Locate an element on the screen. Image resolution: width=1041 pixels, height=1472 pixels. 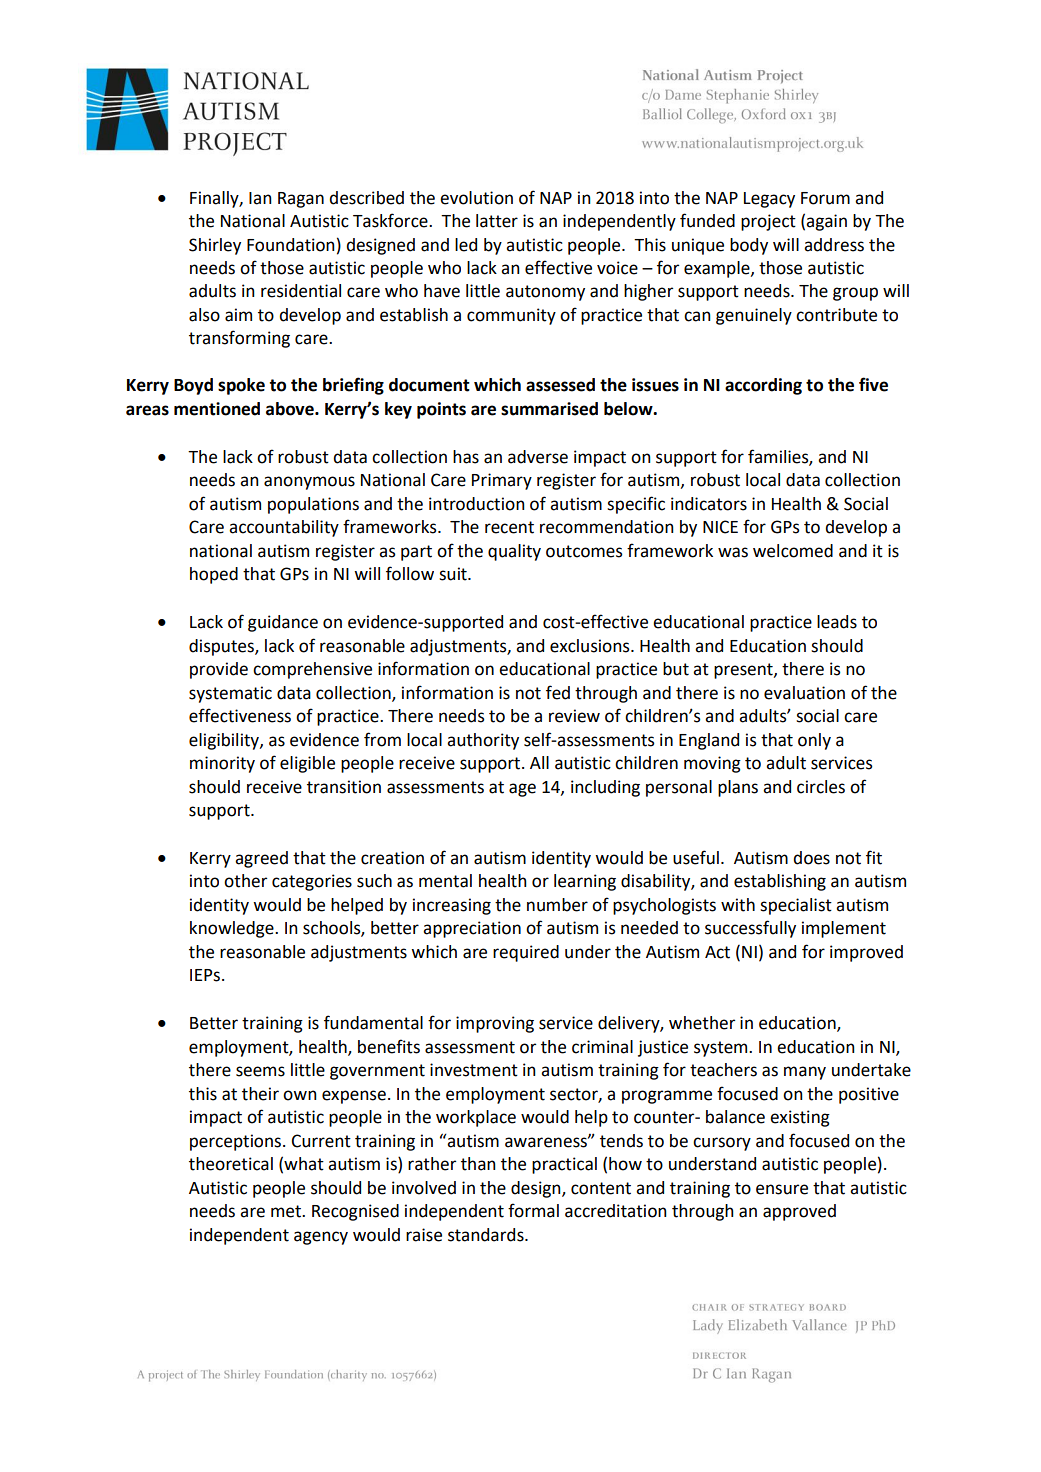
according is located at coordinates (763, 386).
